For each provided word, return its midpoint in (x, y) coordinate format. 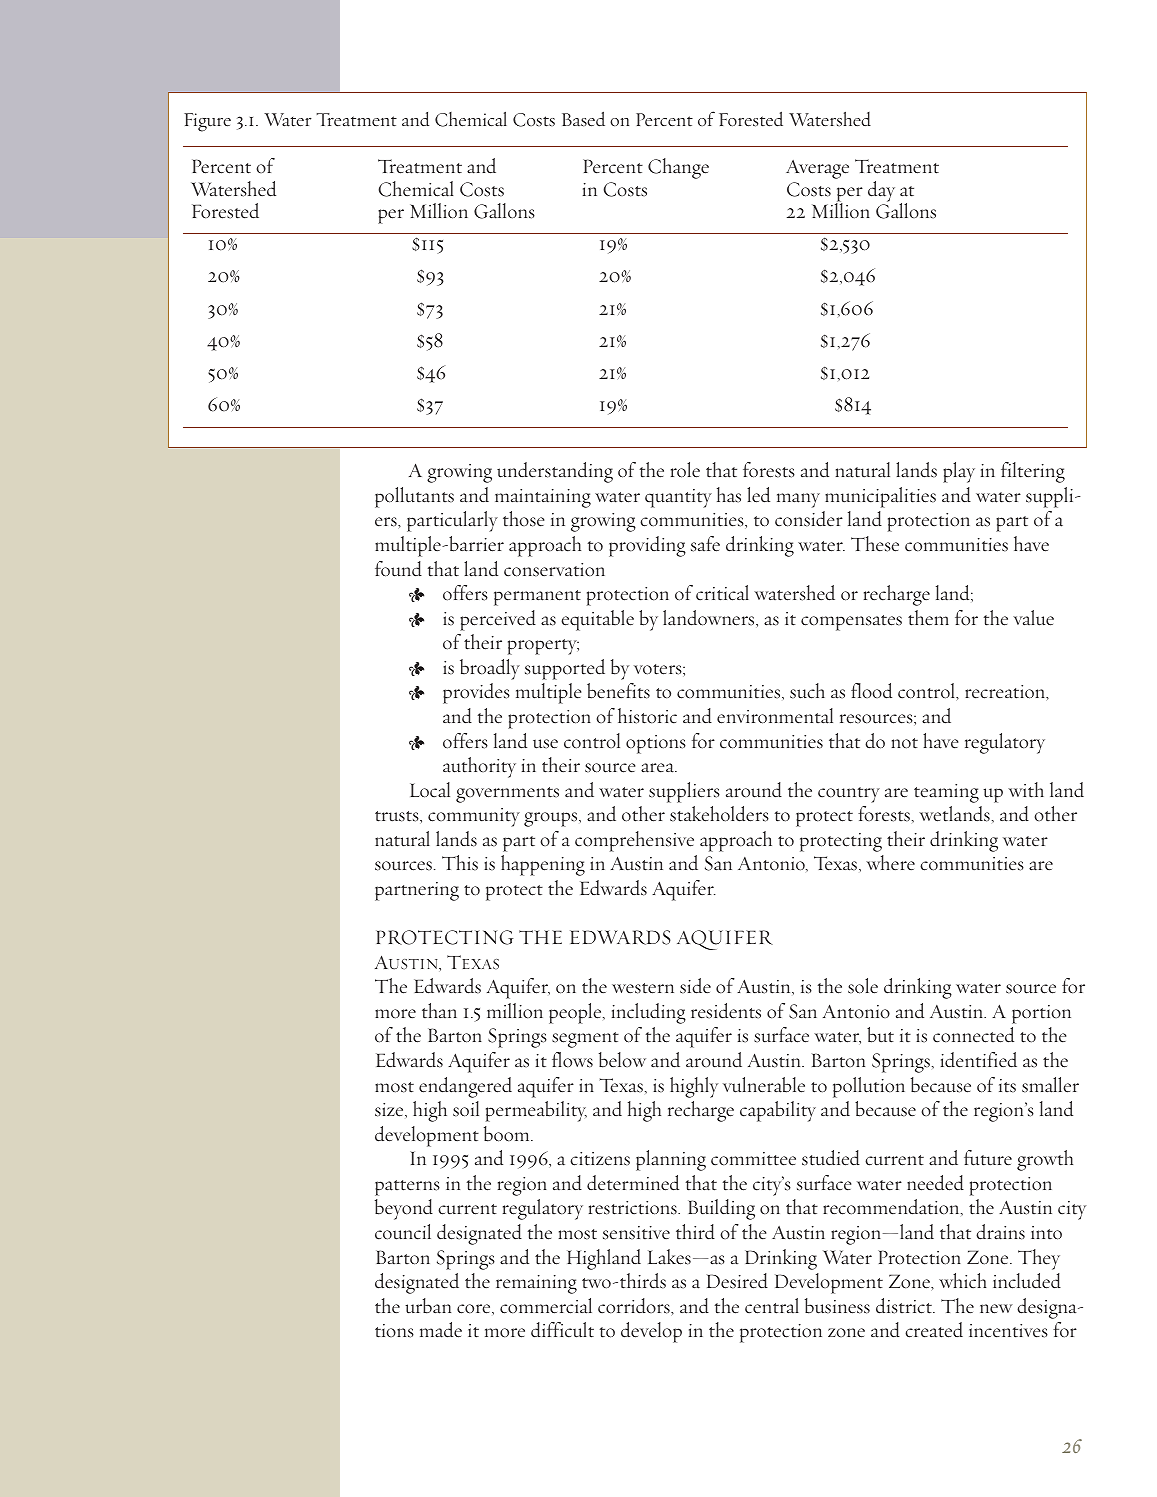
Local (430, 790)
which (963, 1280)
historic (647, 716)
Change (678, 168)
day (881, 191)
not (905, 743)
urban (428, 1306)
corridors (635, 1306)
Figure (207, 122)
